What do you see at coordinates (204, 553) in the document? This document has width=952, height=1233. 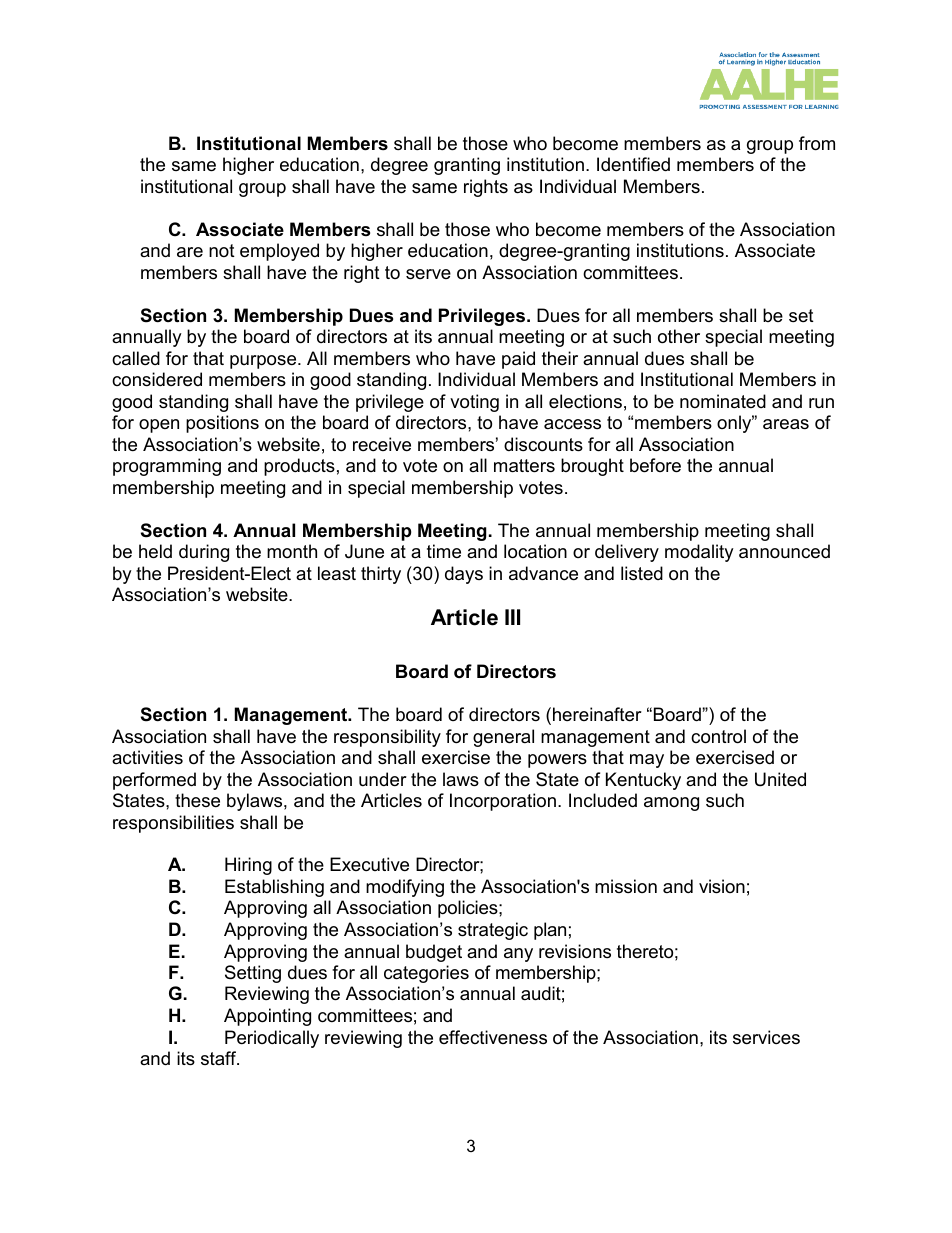 I see `during` at bounding box center [204, 553].
